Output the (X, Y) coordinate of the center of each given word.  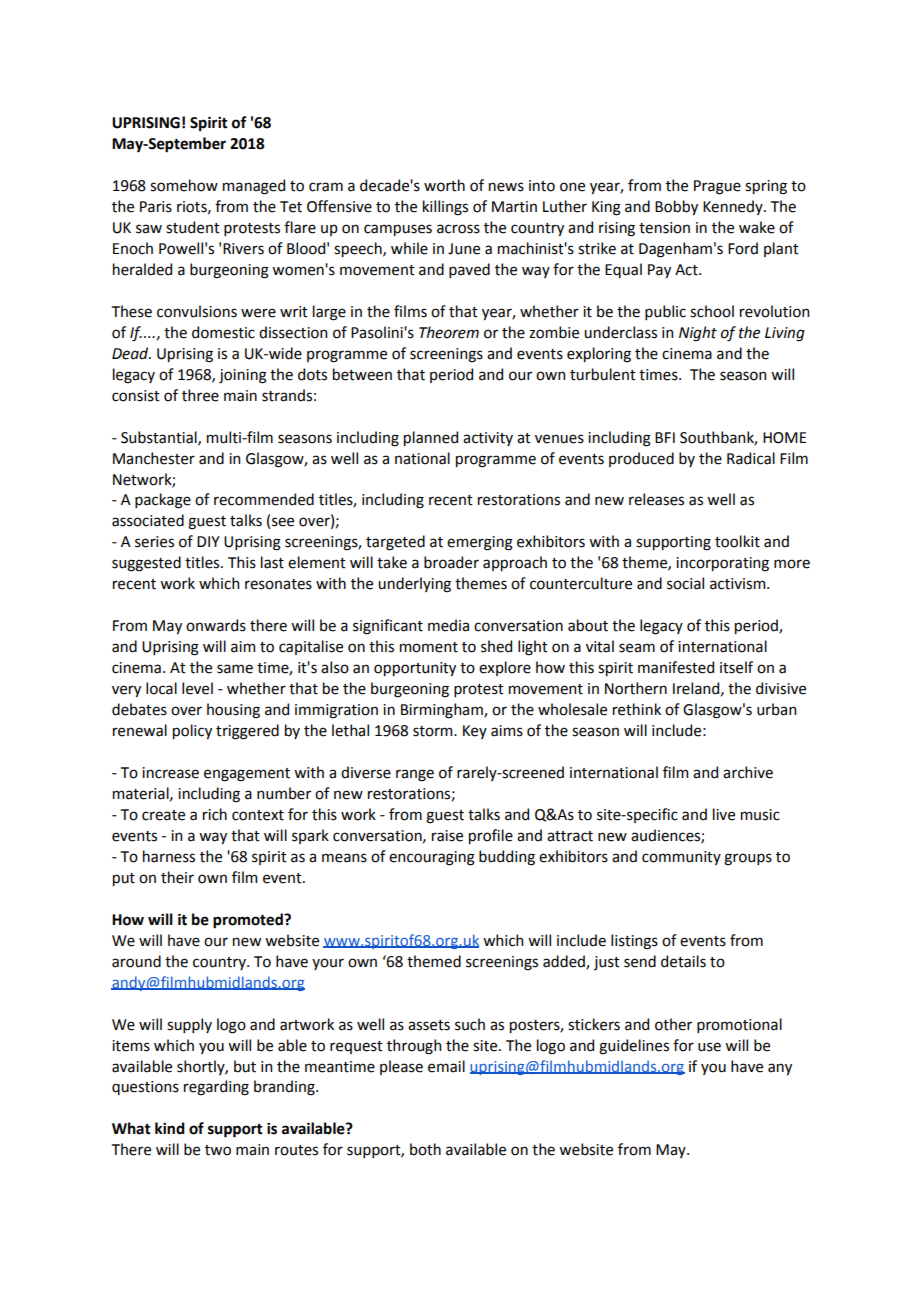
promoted (249, 921)
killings (445, 208)
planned (431, 438)
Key (475, 732)
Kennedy (734, 207)
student (193, 227)
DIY (208, 541)
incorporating (722, 564)
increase (170, 773)
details (683, 961)
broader (451, 562)
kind (170, 1128)
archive (748, 772)
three (200, 395)
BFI (665, 437)
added (565, 962)
